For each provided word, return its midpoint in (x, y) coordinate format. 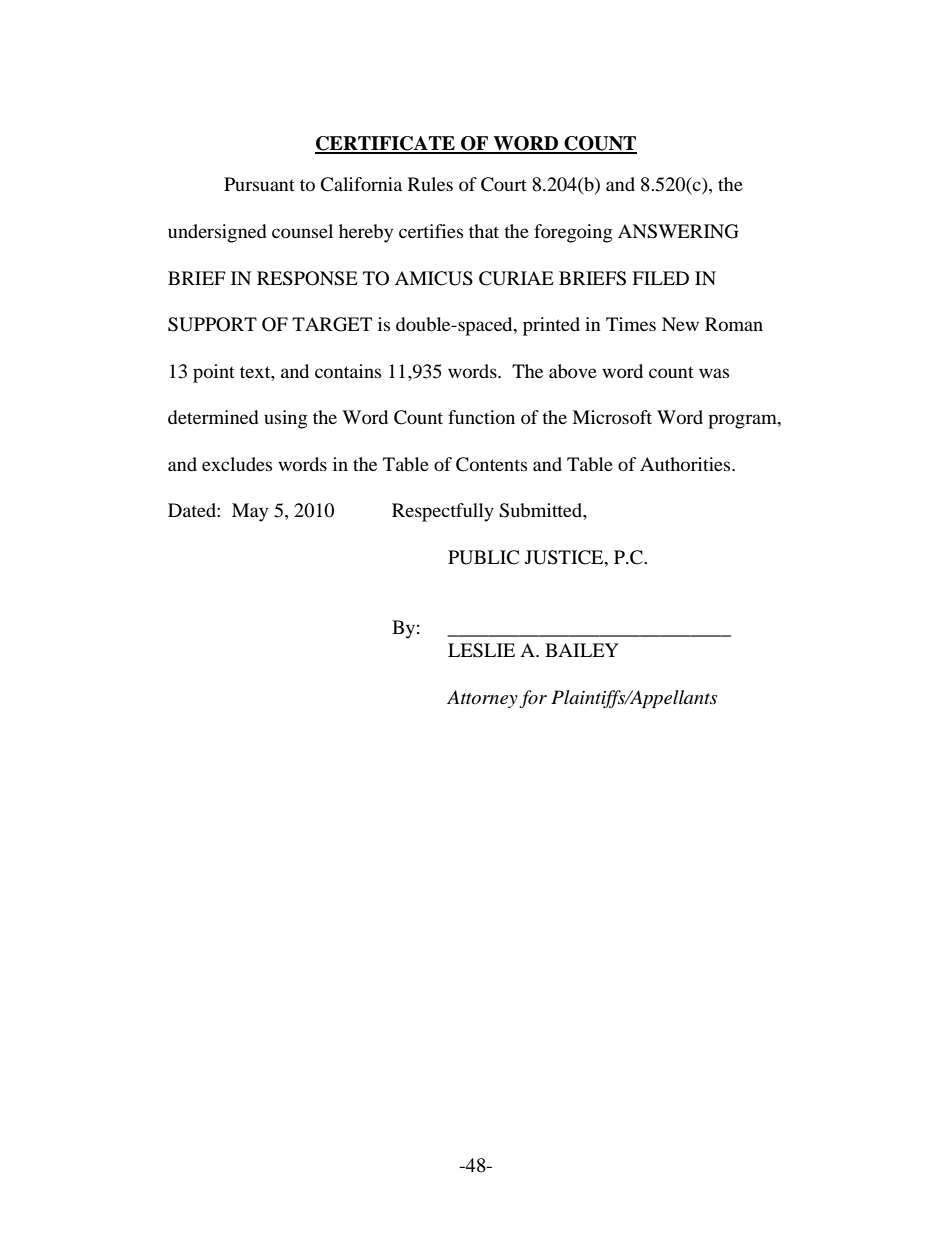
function (481, 417)
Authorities (686, 464)
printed (551, 326)
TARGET (332, 324)
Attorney (482, 699)
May (250, 512)
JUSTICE (565, 557)
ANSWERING (678, 231)
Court (504, 184)
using (285, 419)
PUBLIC (483, 557)
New (680, 324)
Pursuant (259, 184)
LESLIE (481, 650)
